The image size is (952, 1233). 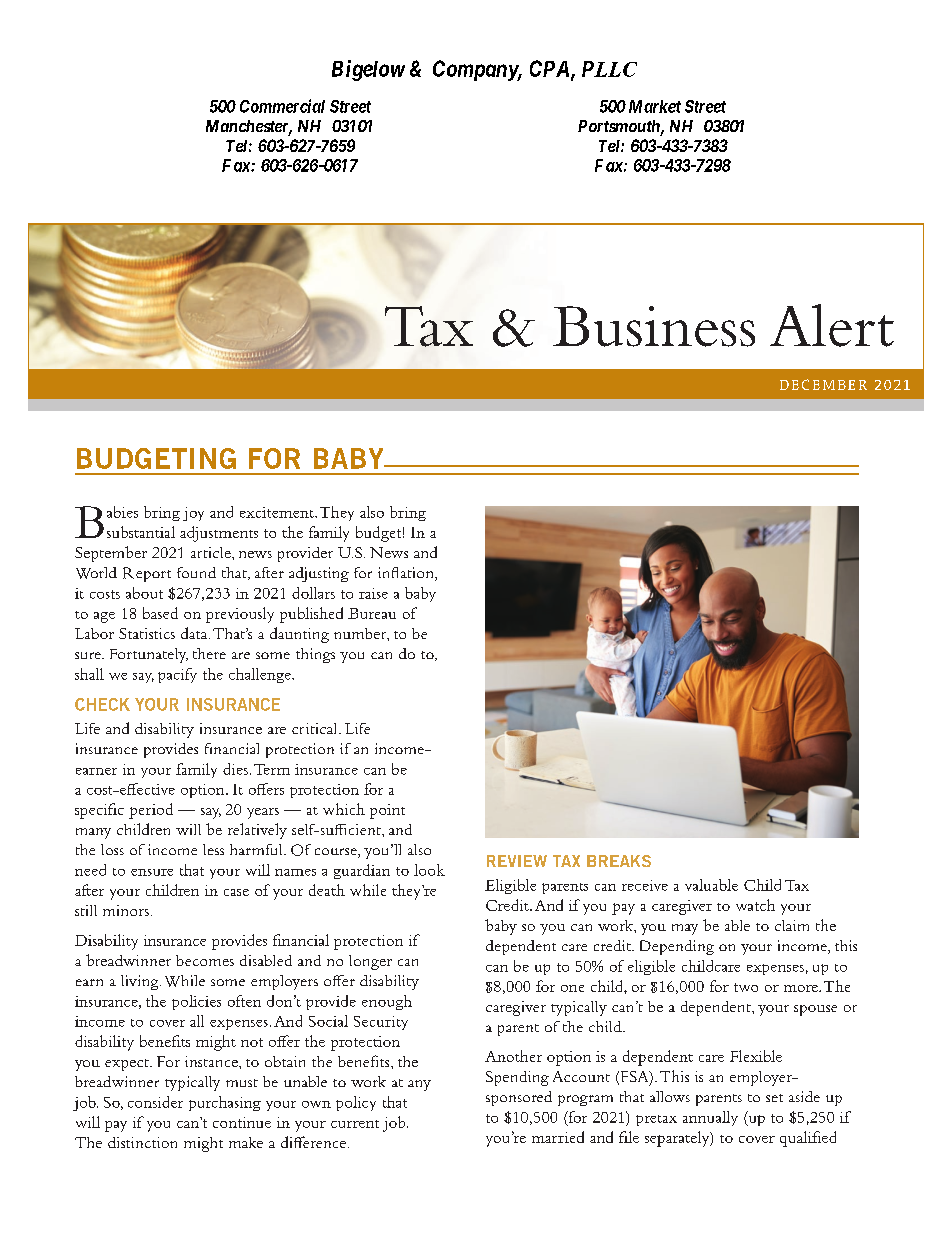 I want to click on joy, so click(x=193, y=514).
